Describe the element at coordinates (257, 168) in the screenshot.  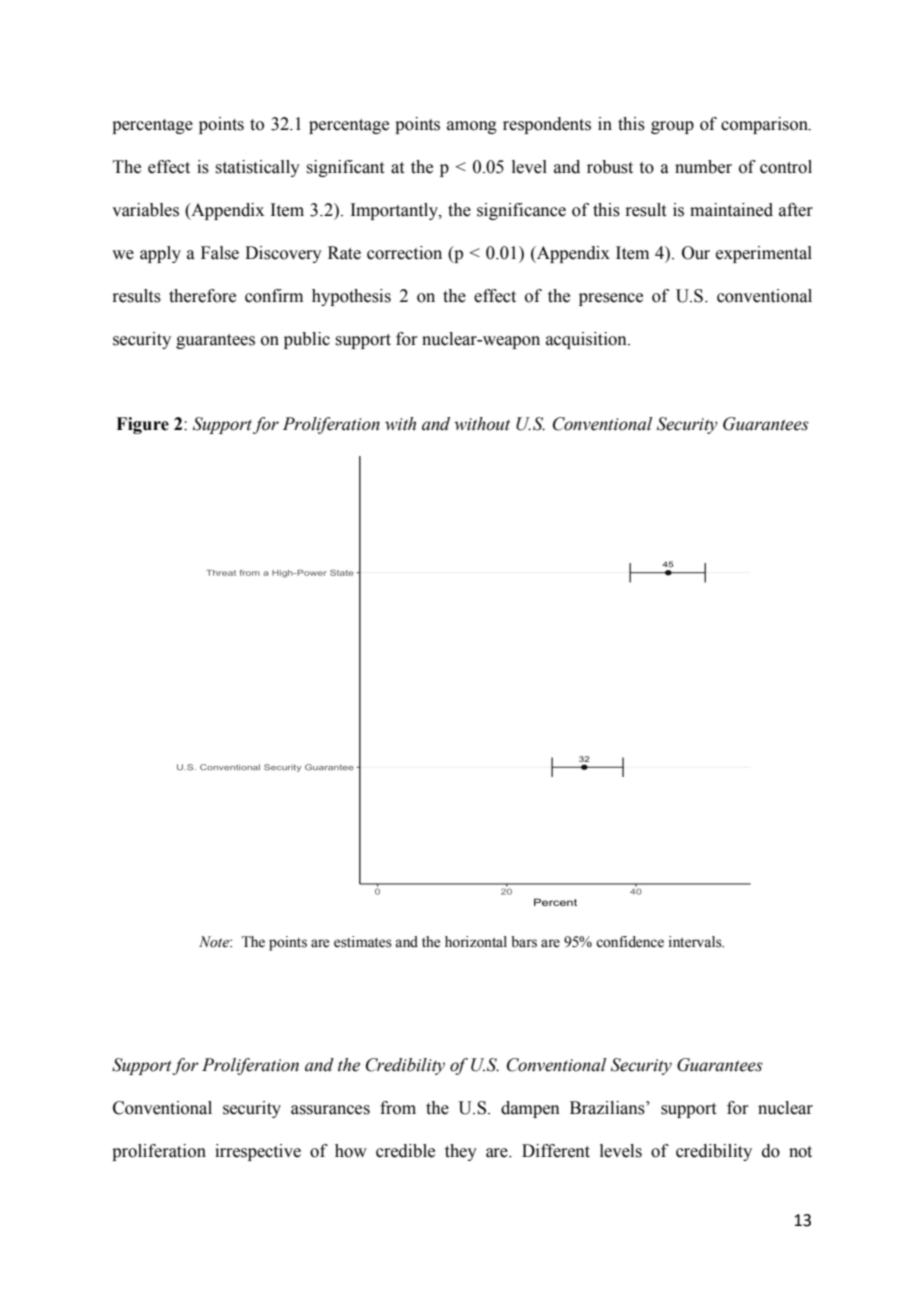
I see `statistically` at that location.
